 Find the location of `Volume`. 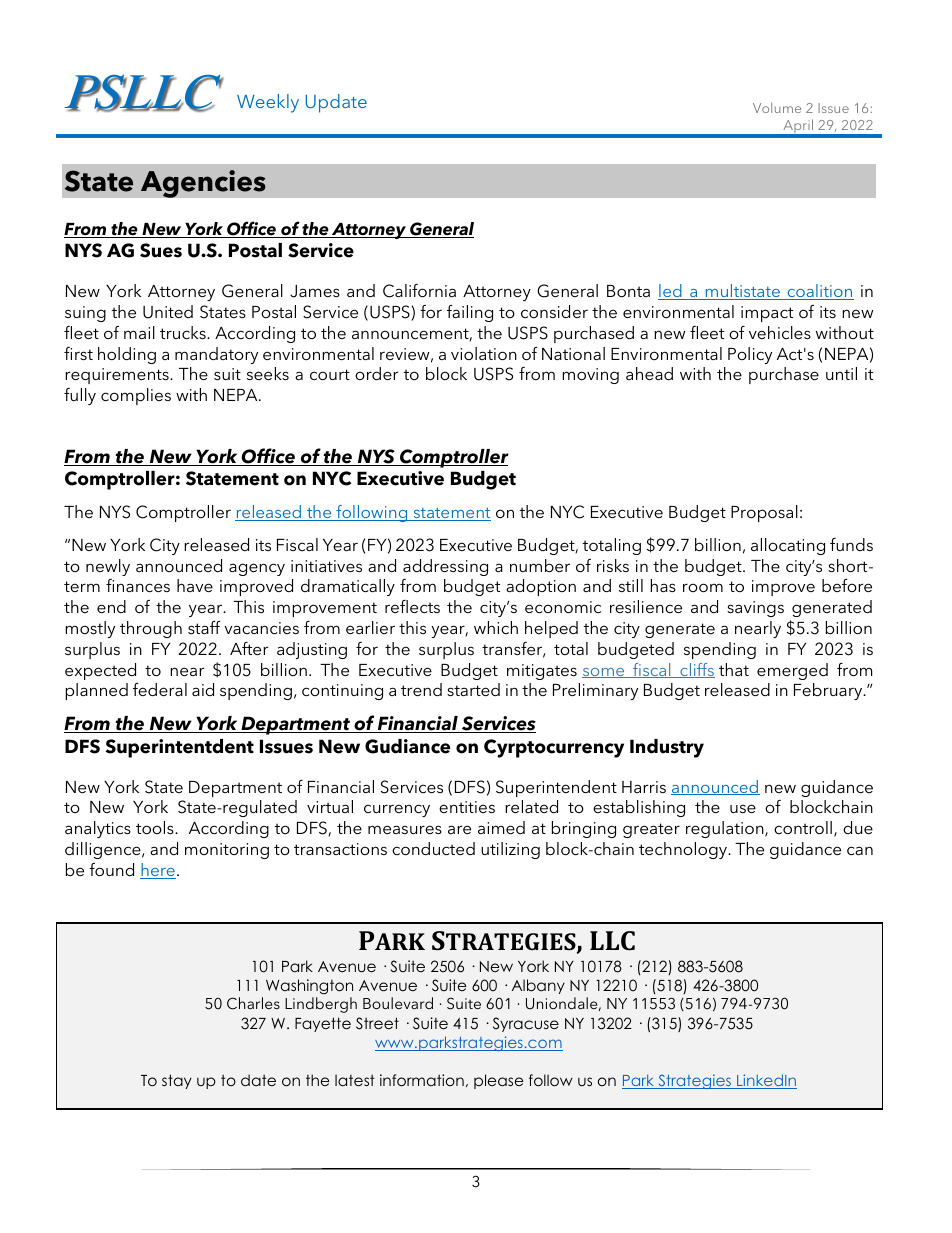

Volume is located at coordinates (777, 107).
